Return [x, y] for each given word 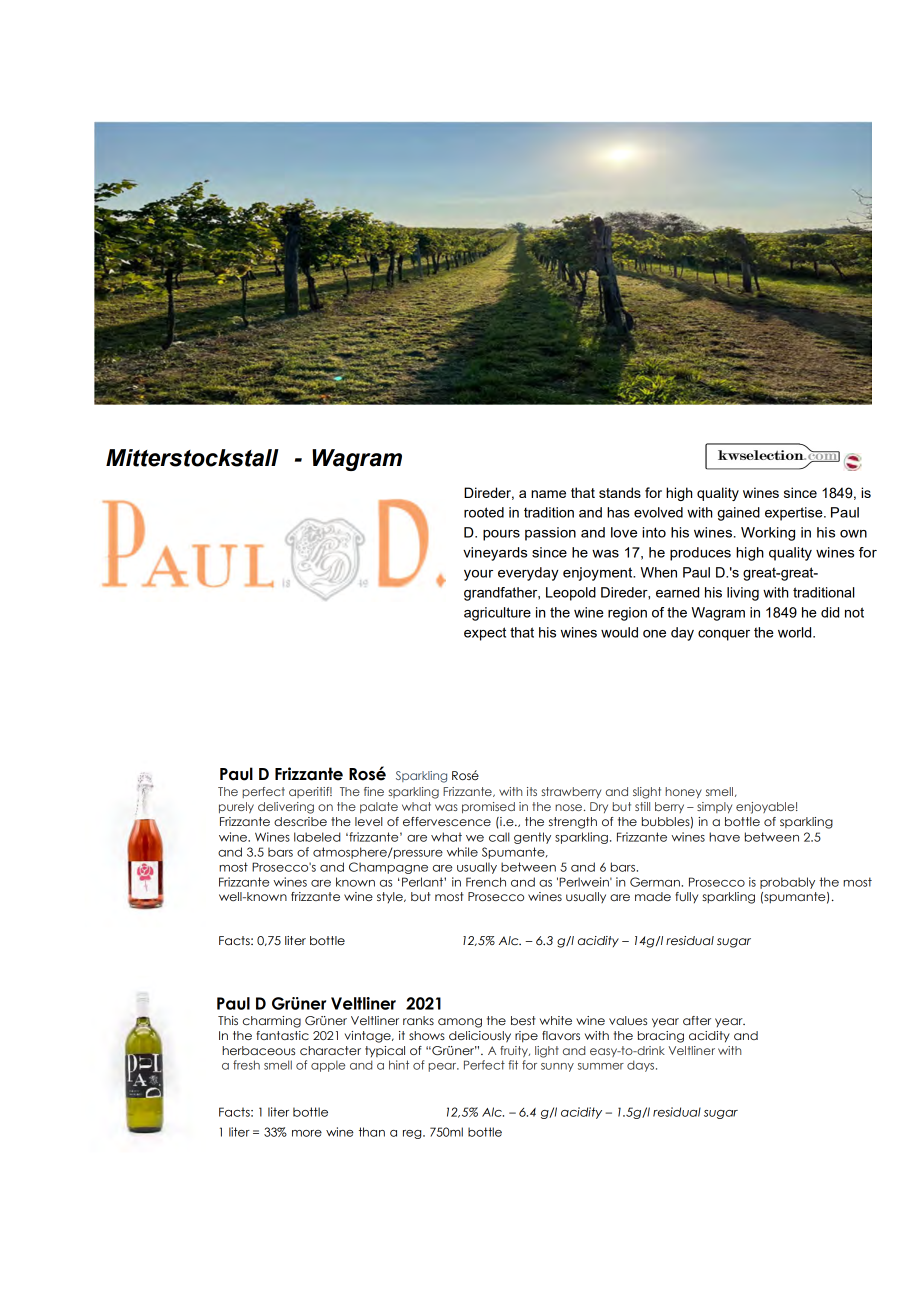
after [697, 1020]
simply [714, 807]
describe [300, 821]
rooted [484, 512]
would [619, 632]
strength [573, 823]
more [307, 1133]
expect [485, 634]
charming [272, 1022]
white [556, 1020]
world [796, 632]
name [548, 494]
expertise [795, 514]
